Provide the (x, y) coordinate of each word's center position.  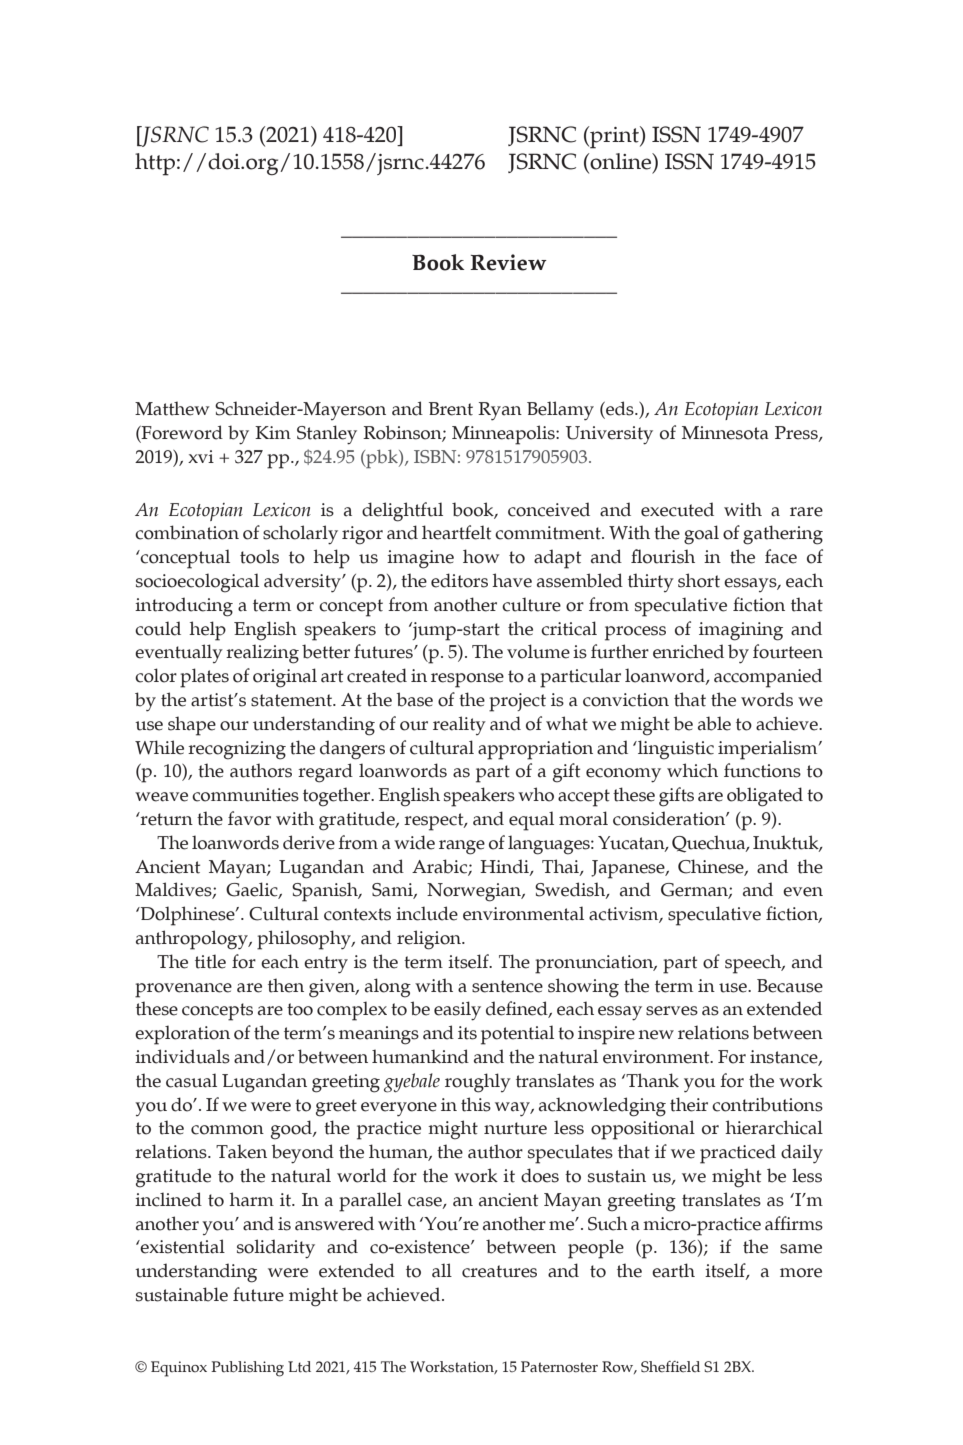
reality (459, 725)
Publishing (247, 1369)
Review (508, 262)
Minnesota (725, 433)
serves (672, 1011)
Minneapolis (504, 435)
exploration (182, 1035)
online (621, 162)
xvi (201, 456)
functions (762, 770)
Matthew (172, 408)
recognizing (237, 750)
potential (517, 1035)
